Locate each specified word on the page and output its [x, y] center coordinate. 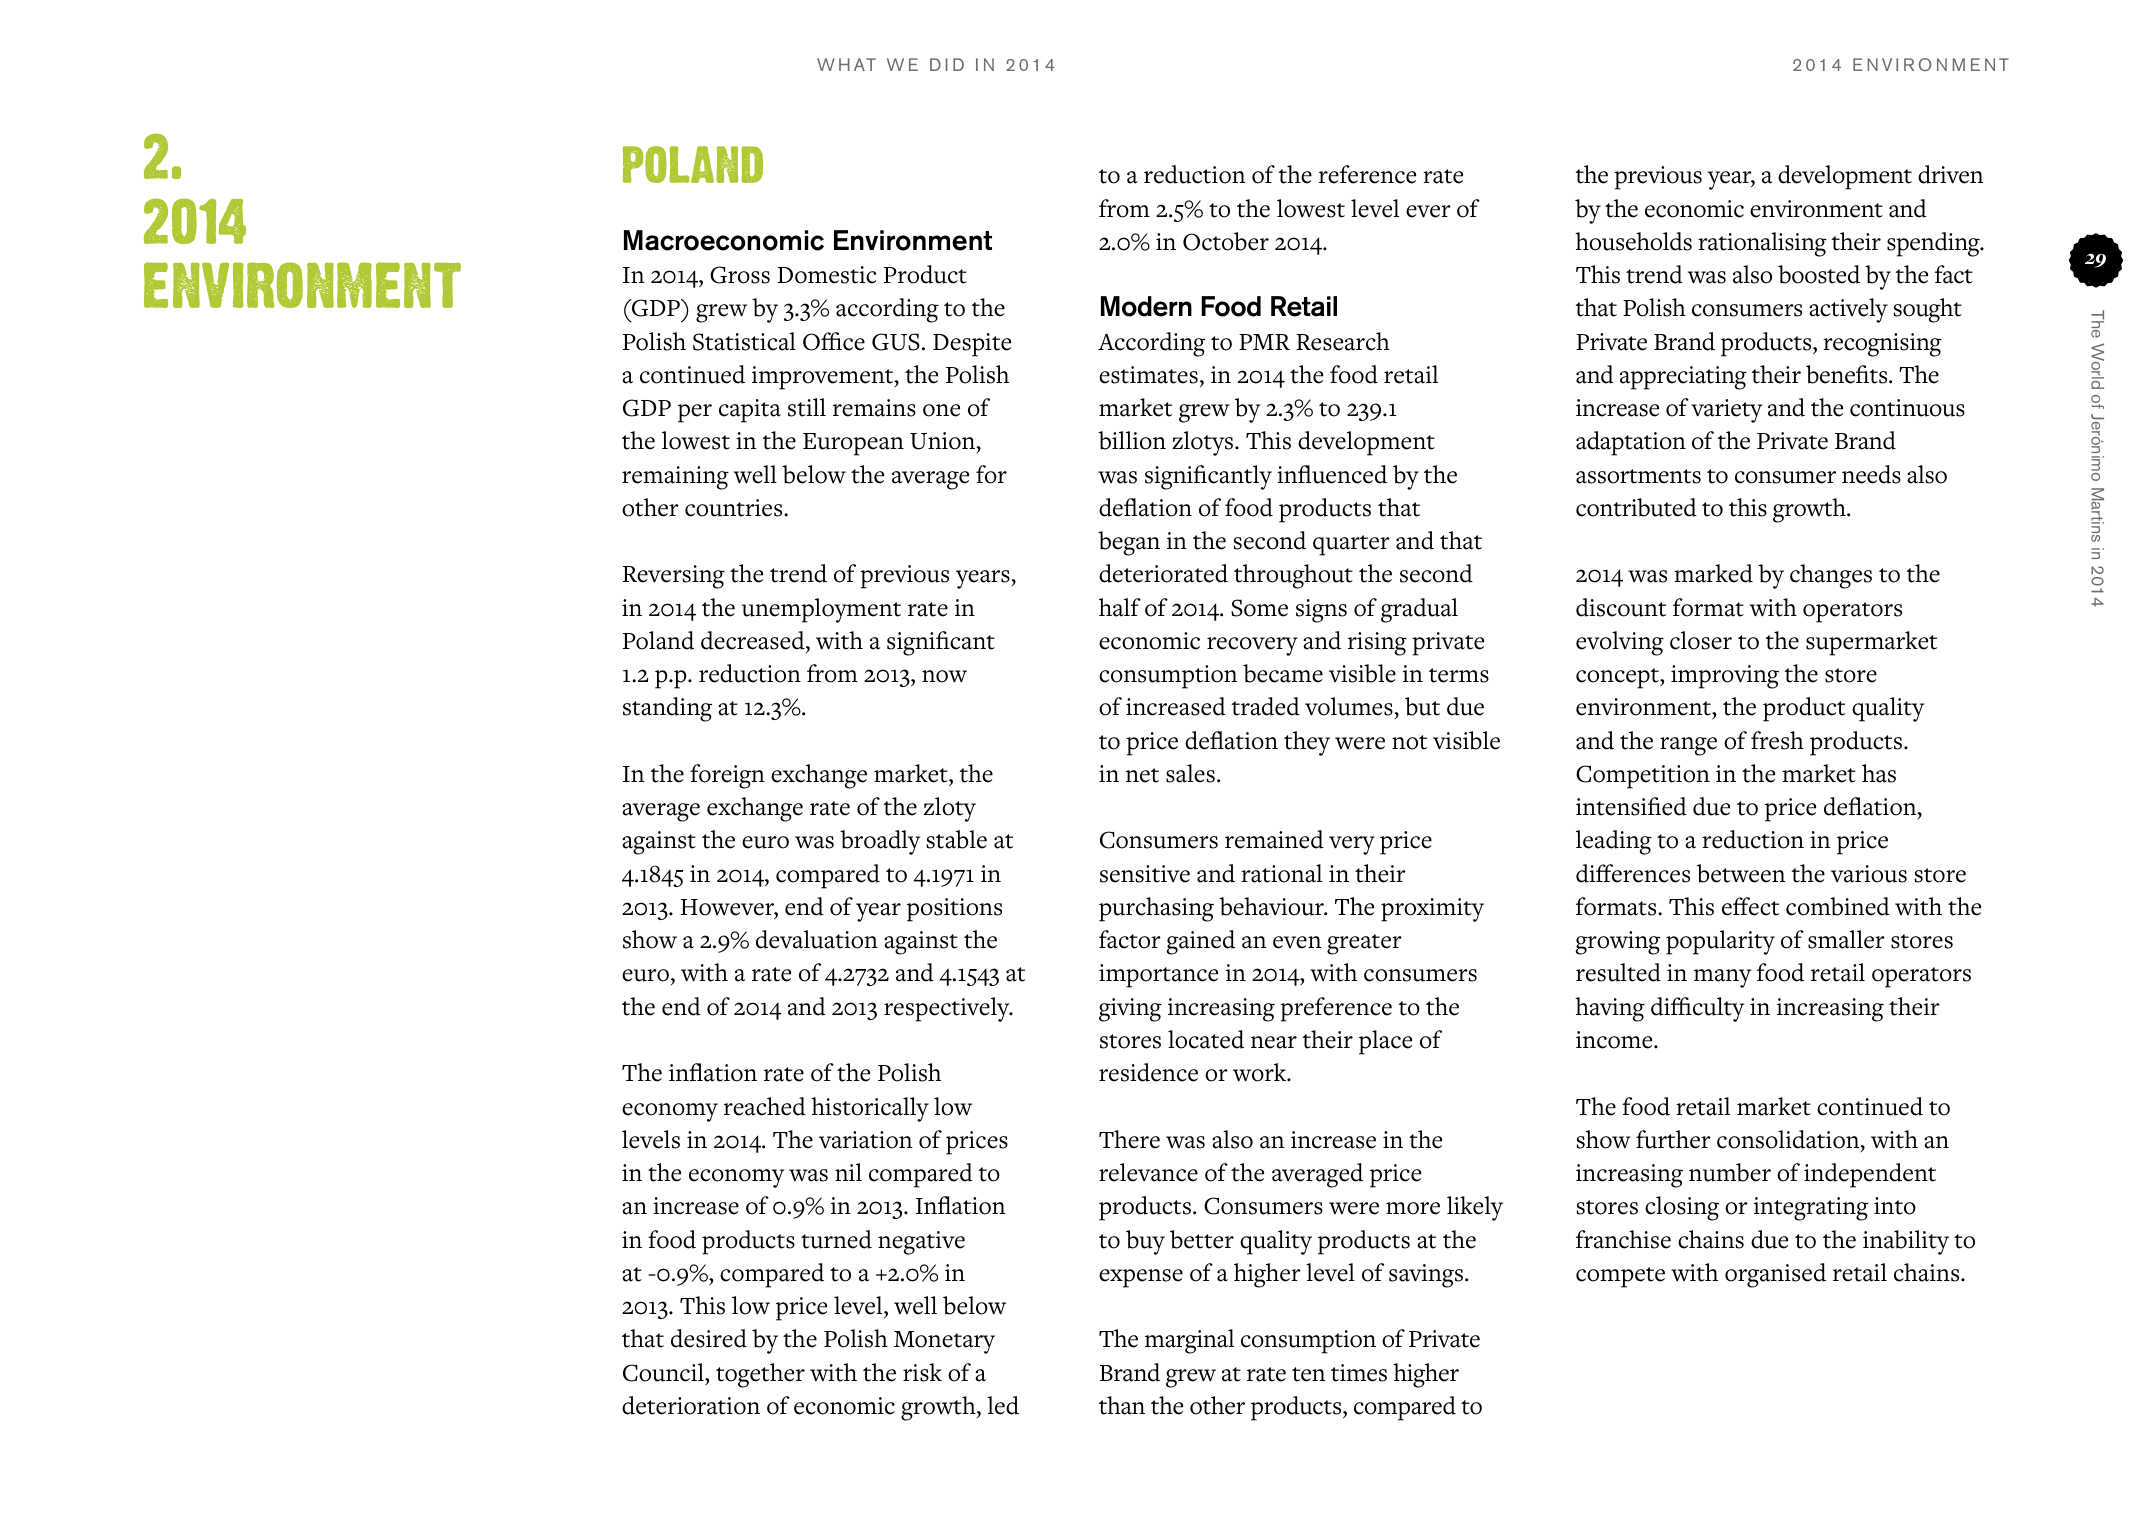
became [1283, 673]
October [1226, 241]
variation [866, 1140]
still [807, 407]
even [1297, 942]
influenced [1332, 474]
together [760, 1375]
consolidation [1789, 1140]
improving [1725, 677]
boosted [1819, 274]
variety [1726, 411]
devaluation [817, 939]
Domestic [827, 275]
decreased [754, 640]
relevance [1148, 1172]
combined [1838, 906]
